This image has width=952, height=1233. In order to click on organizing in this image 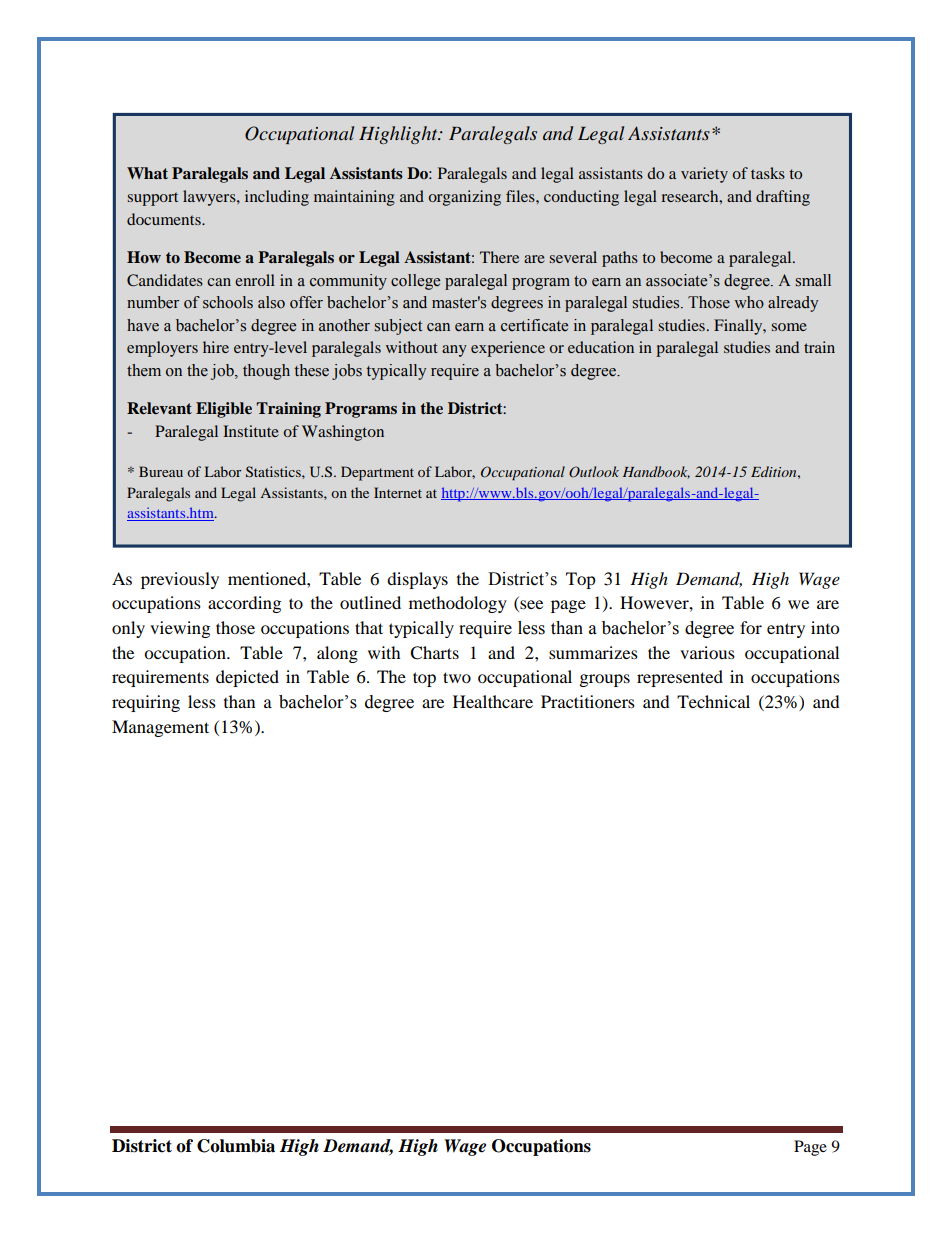, I will do `click(464, 198)`.
